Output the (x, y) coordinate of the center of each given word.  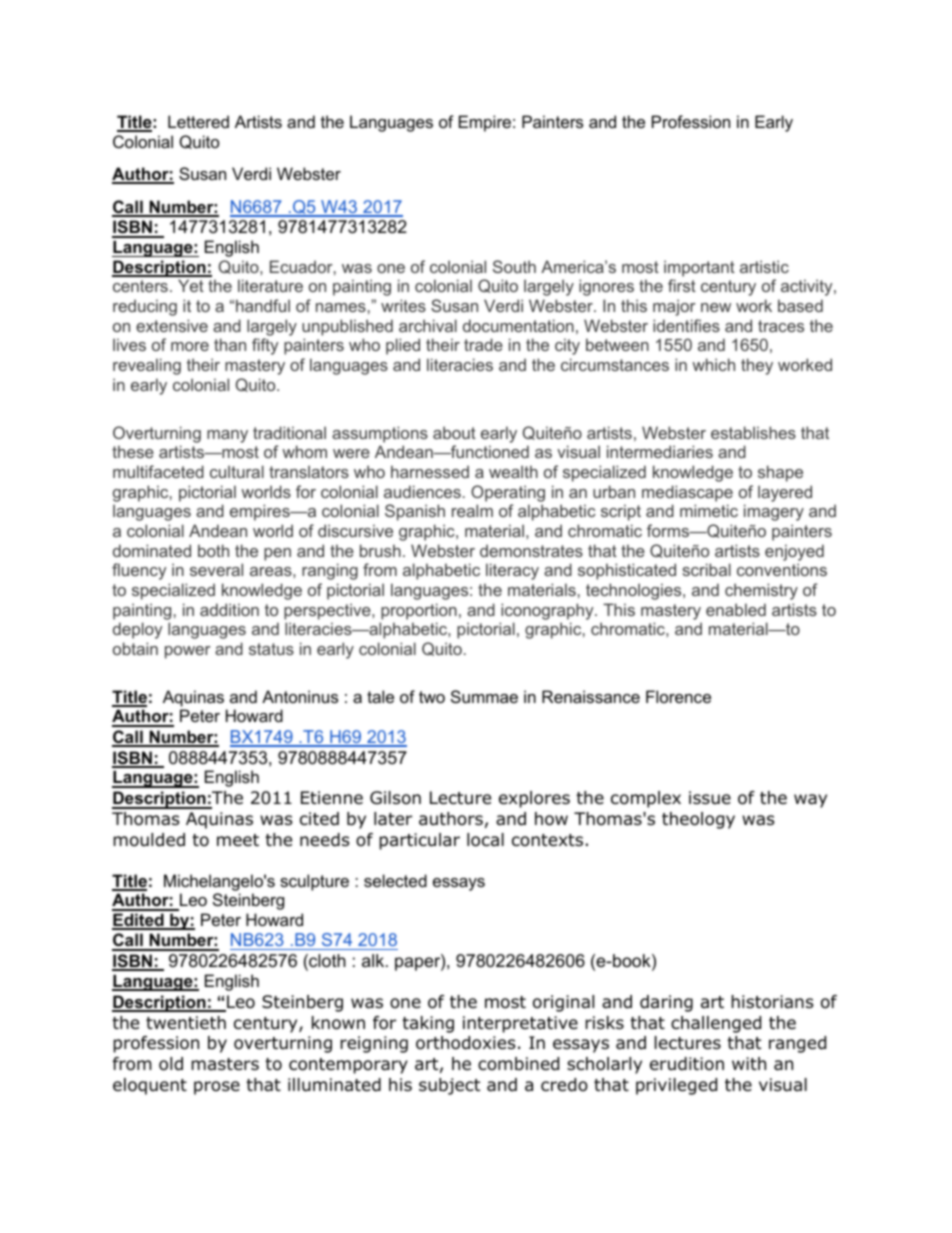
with (749, 1063)
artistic (764, 266)
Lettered (198, 121)
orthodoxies (466, 1043)
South (514, 266)
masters (225, 1064)
